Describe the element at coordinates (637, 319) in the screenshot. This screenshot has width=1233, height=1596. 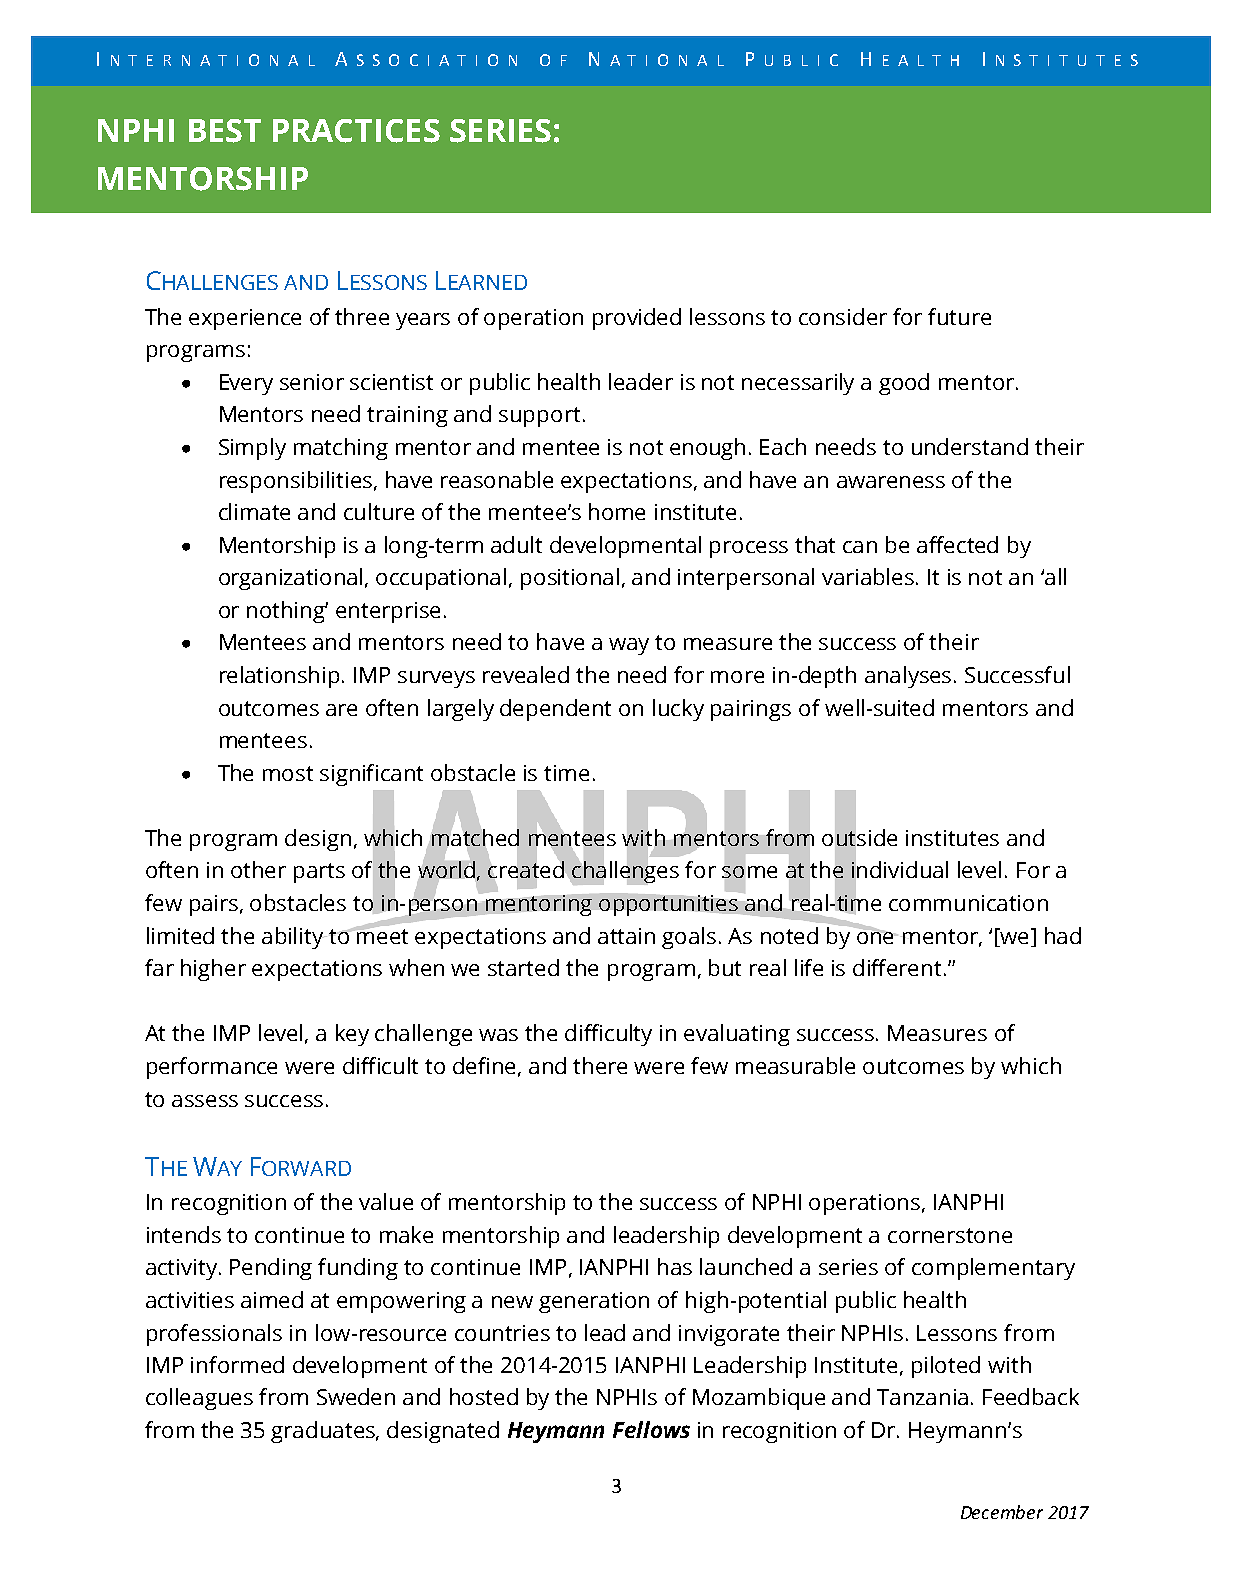
I see `provided` at that location.
